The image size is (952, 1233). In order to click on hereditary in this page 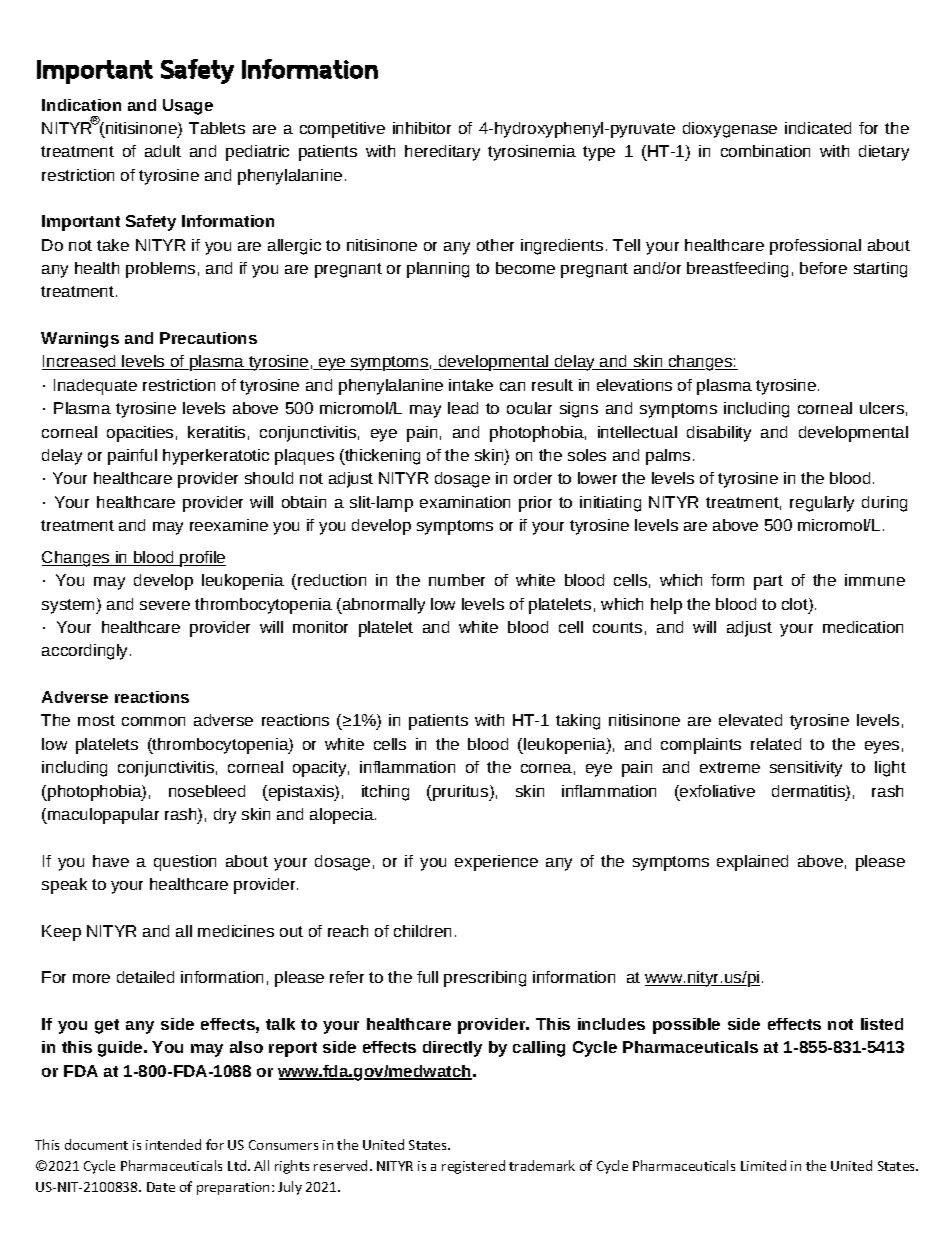, I will do `click(442, 153)`.
